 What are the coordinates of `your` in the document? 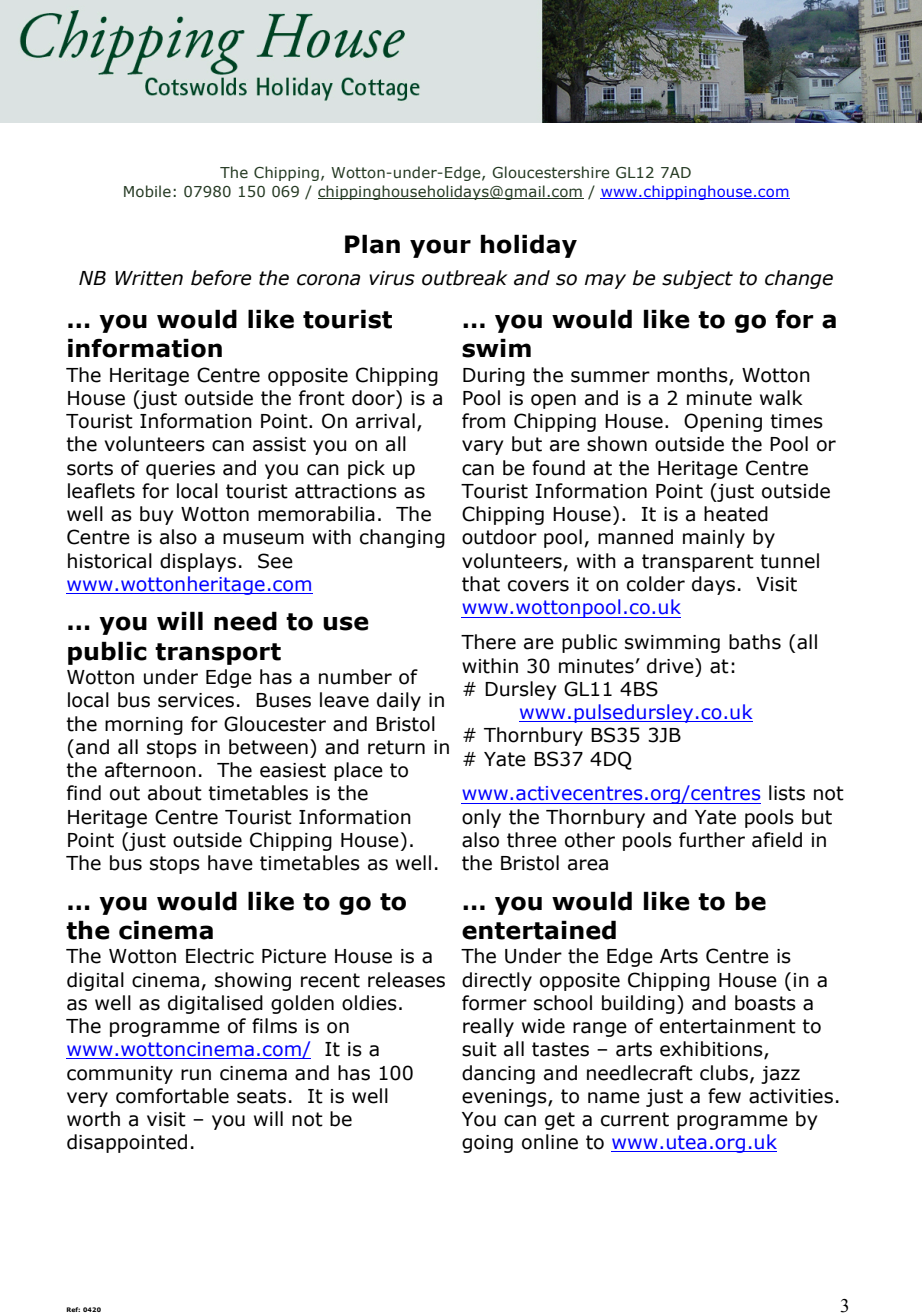 It's located at (440, 248).
